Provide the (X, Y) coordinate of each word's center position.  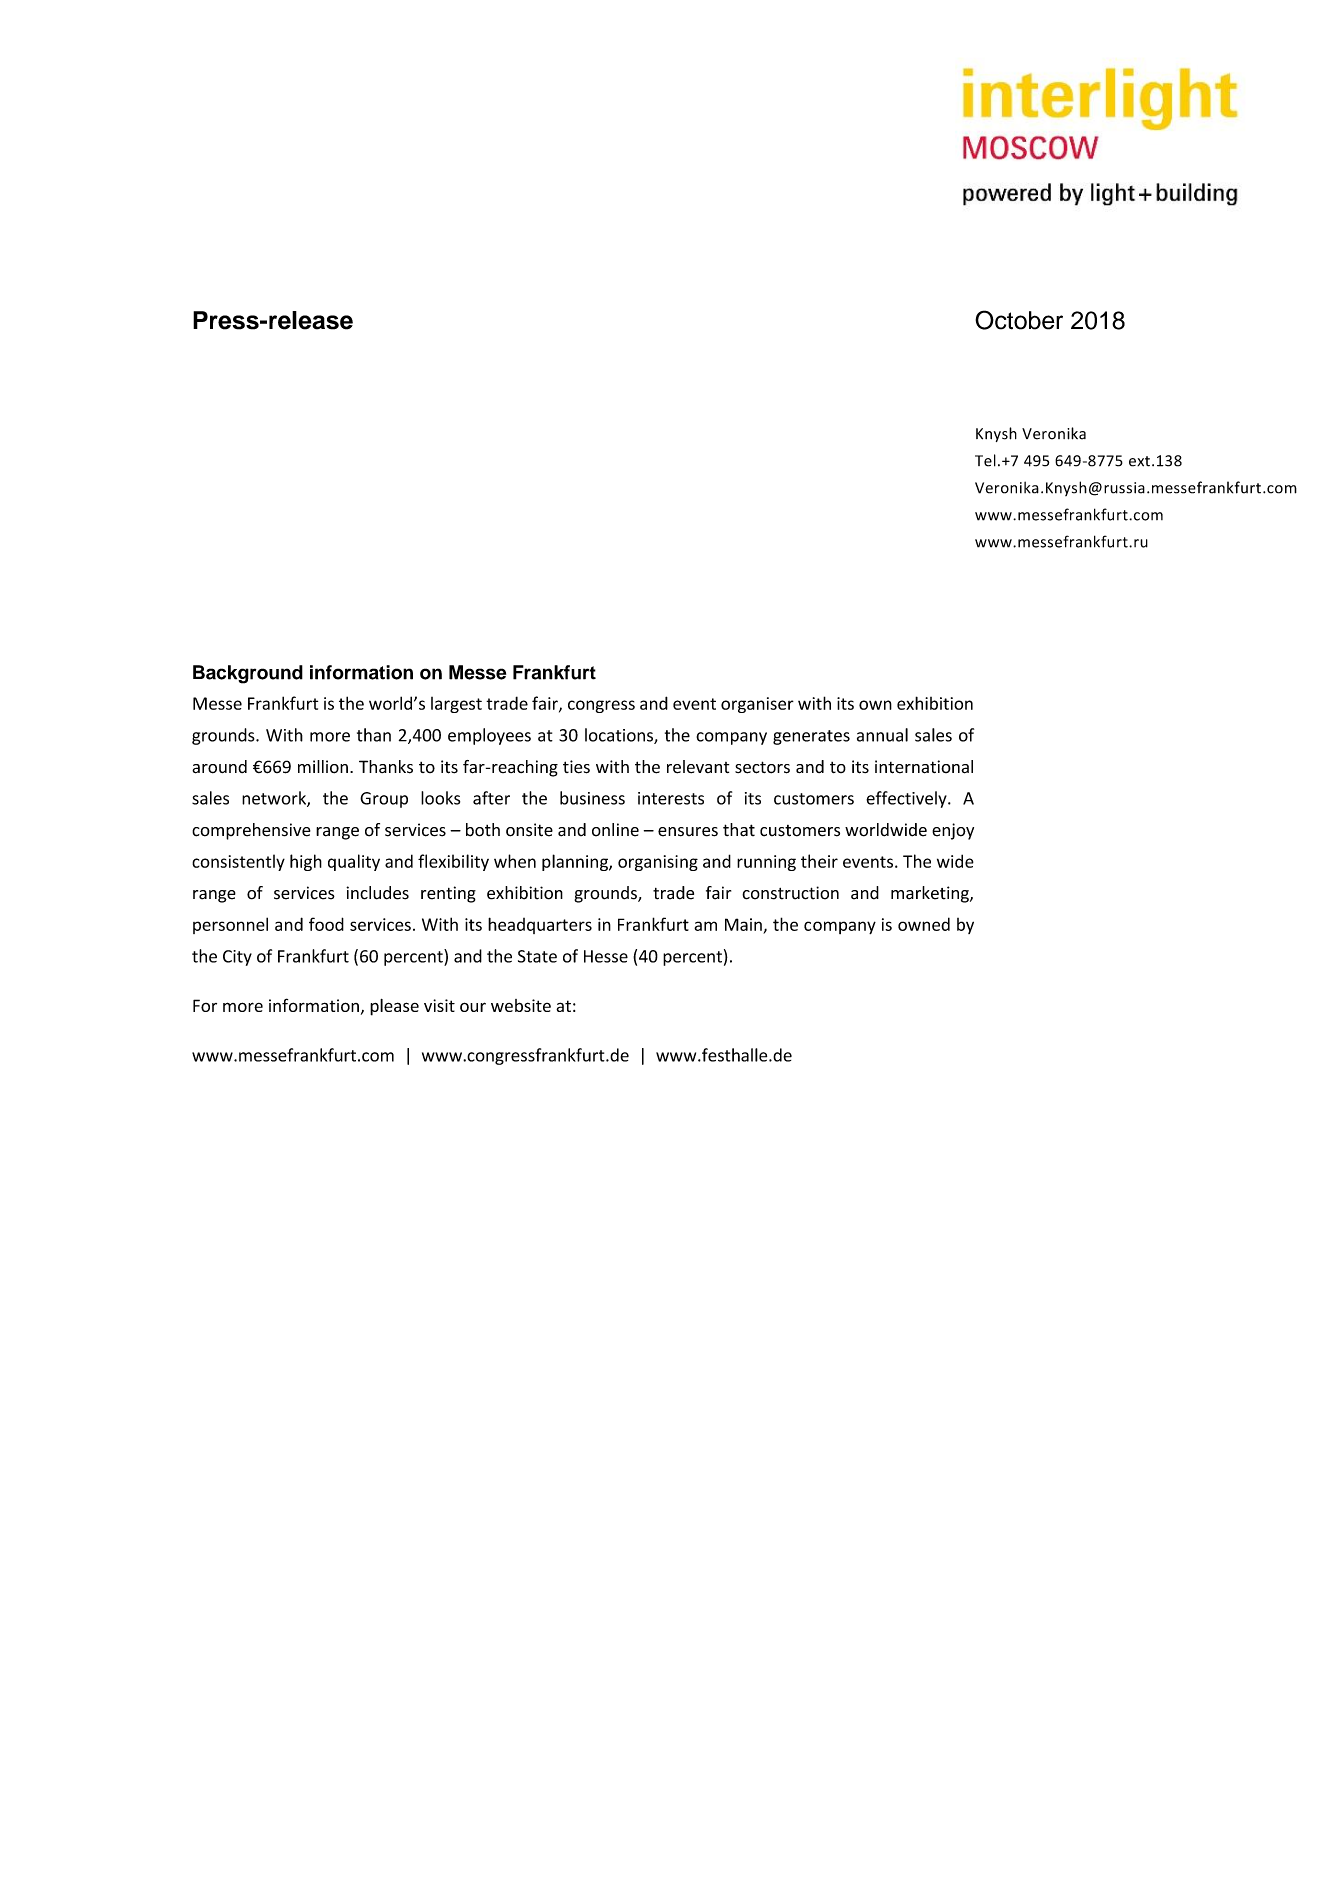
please (394, 1007)
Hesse (606, 956)
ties (576, 767)
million (323, 767)
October (1019, 320)
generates (811, 737)
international (924, 767)
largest (456, 705)
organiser (757, 705)
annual (882, 735)
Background (248, 674)
